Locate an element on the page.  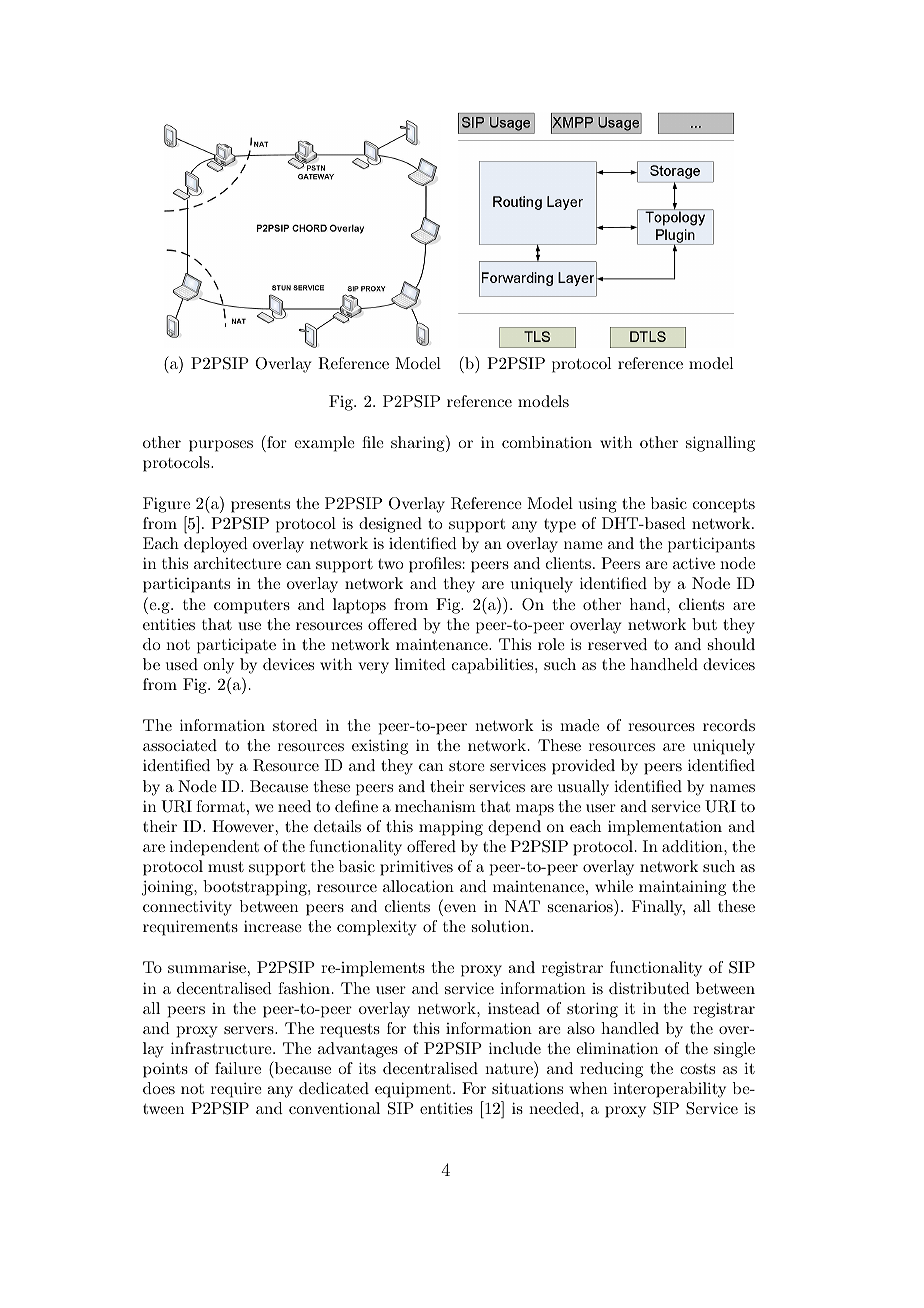
reserved is located at coordinates (617, 644).
